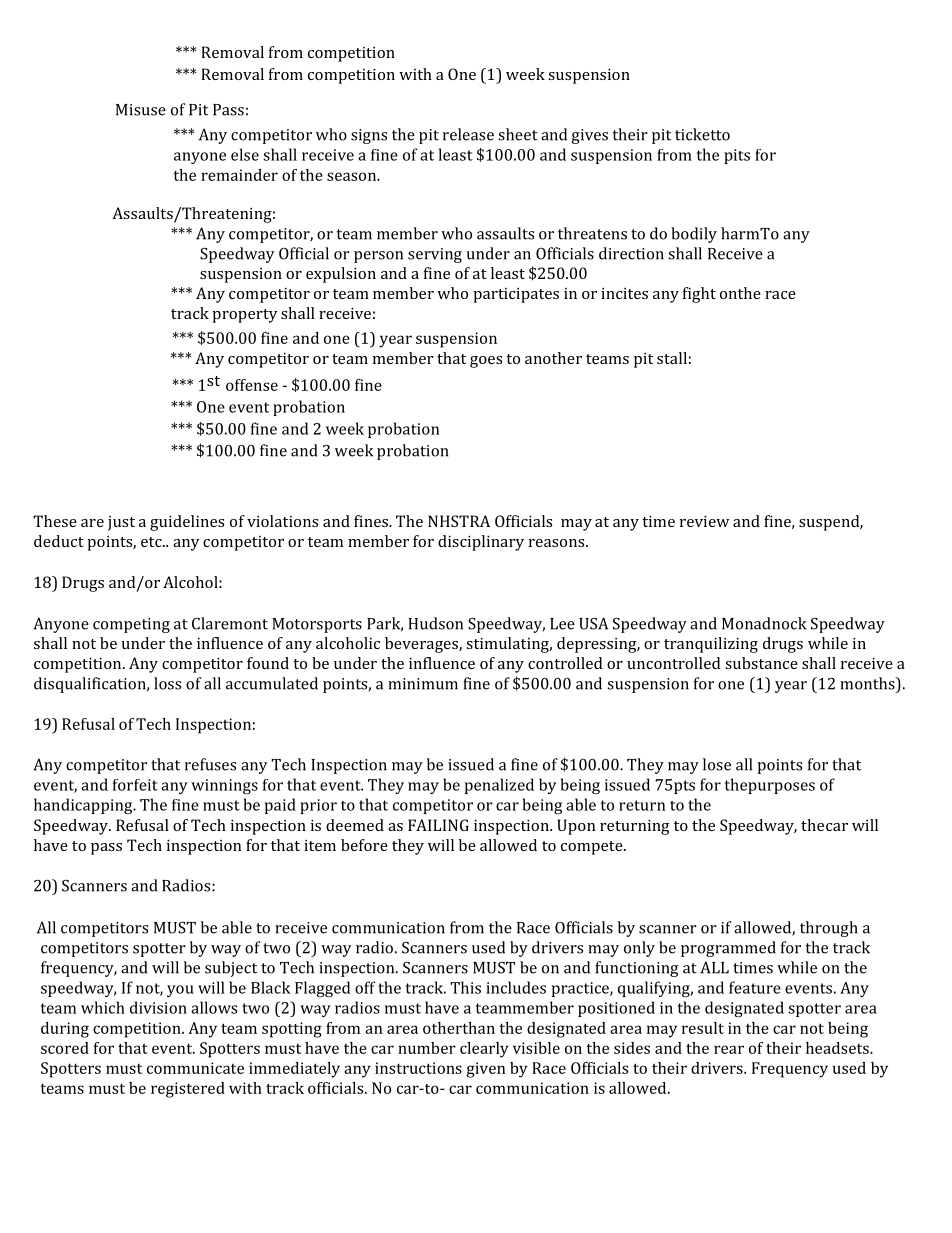 Image resolution: width=952 pixels, height=1233 pixels. What do you see at coordinates (737, 156) in the screenshot?
I see `pits` at bounding box center [737, 156].
